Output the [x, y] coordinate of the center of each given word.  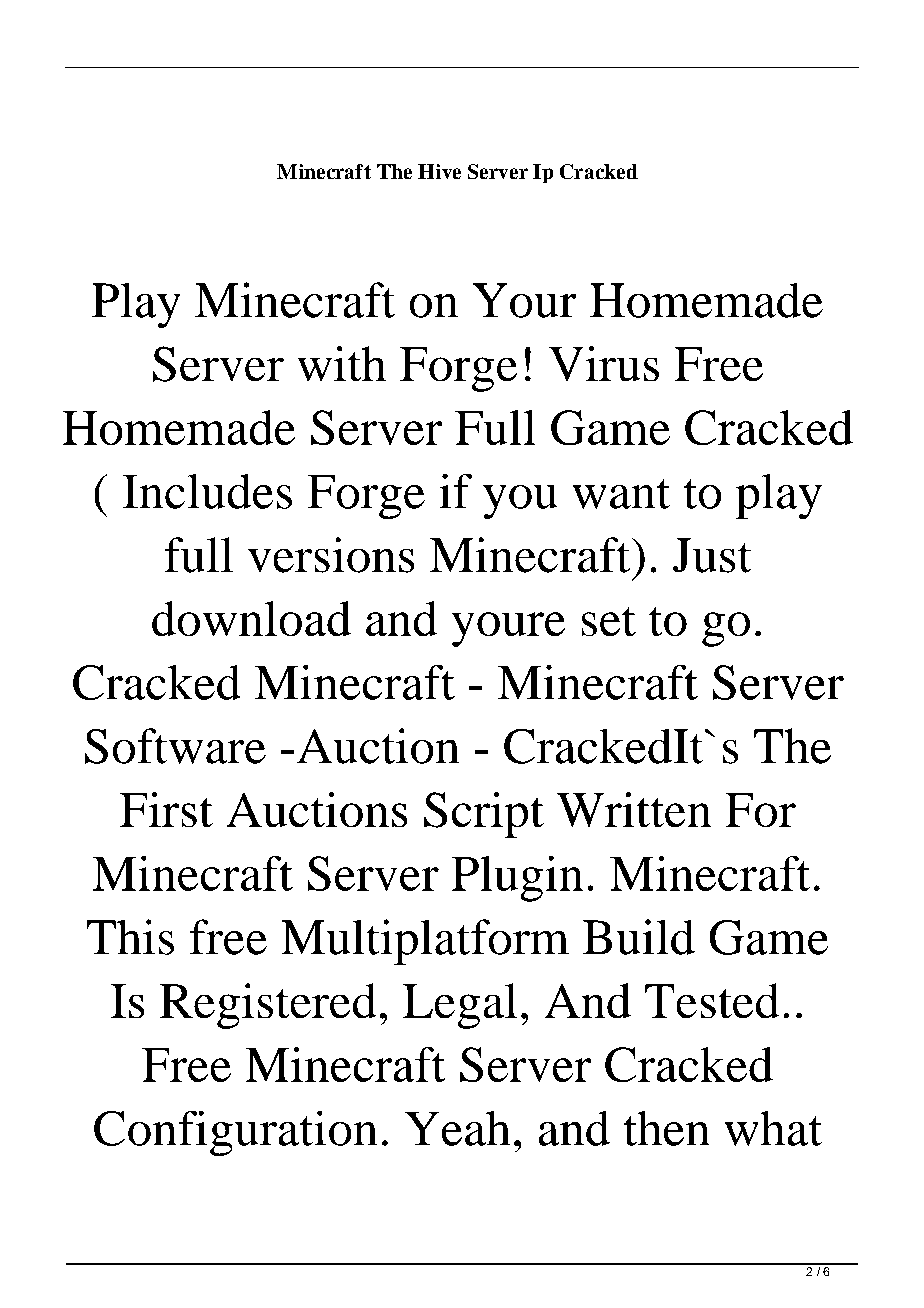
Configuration [235, 1133]
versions [331, 555]
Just [712, 555]
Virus [604, 363]
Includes [207, 491]
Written [634, 809]
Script [484, 815]
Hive [439, 171]
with [342, 363]
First [166, 809]
